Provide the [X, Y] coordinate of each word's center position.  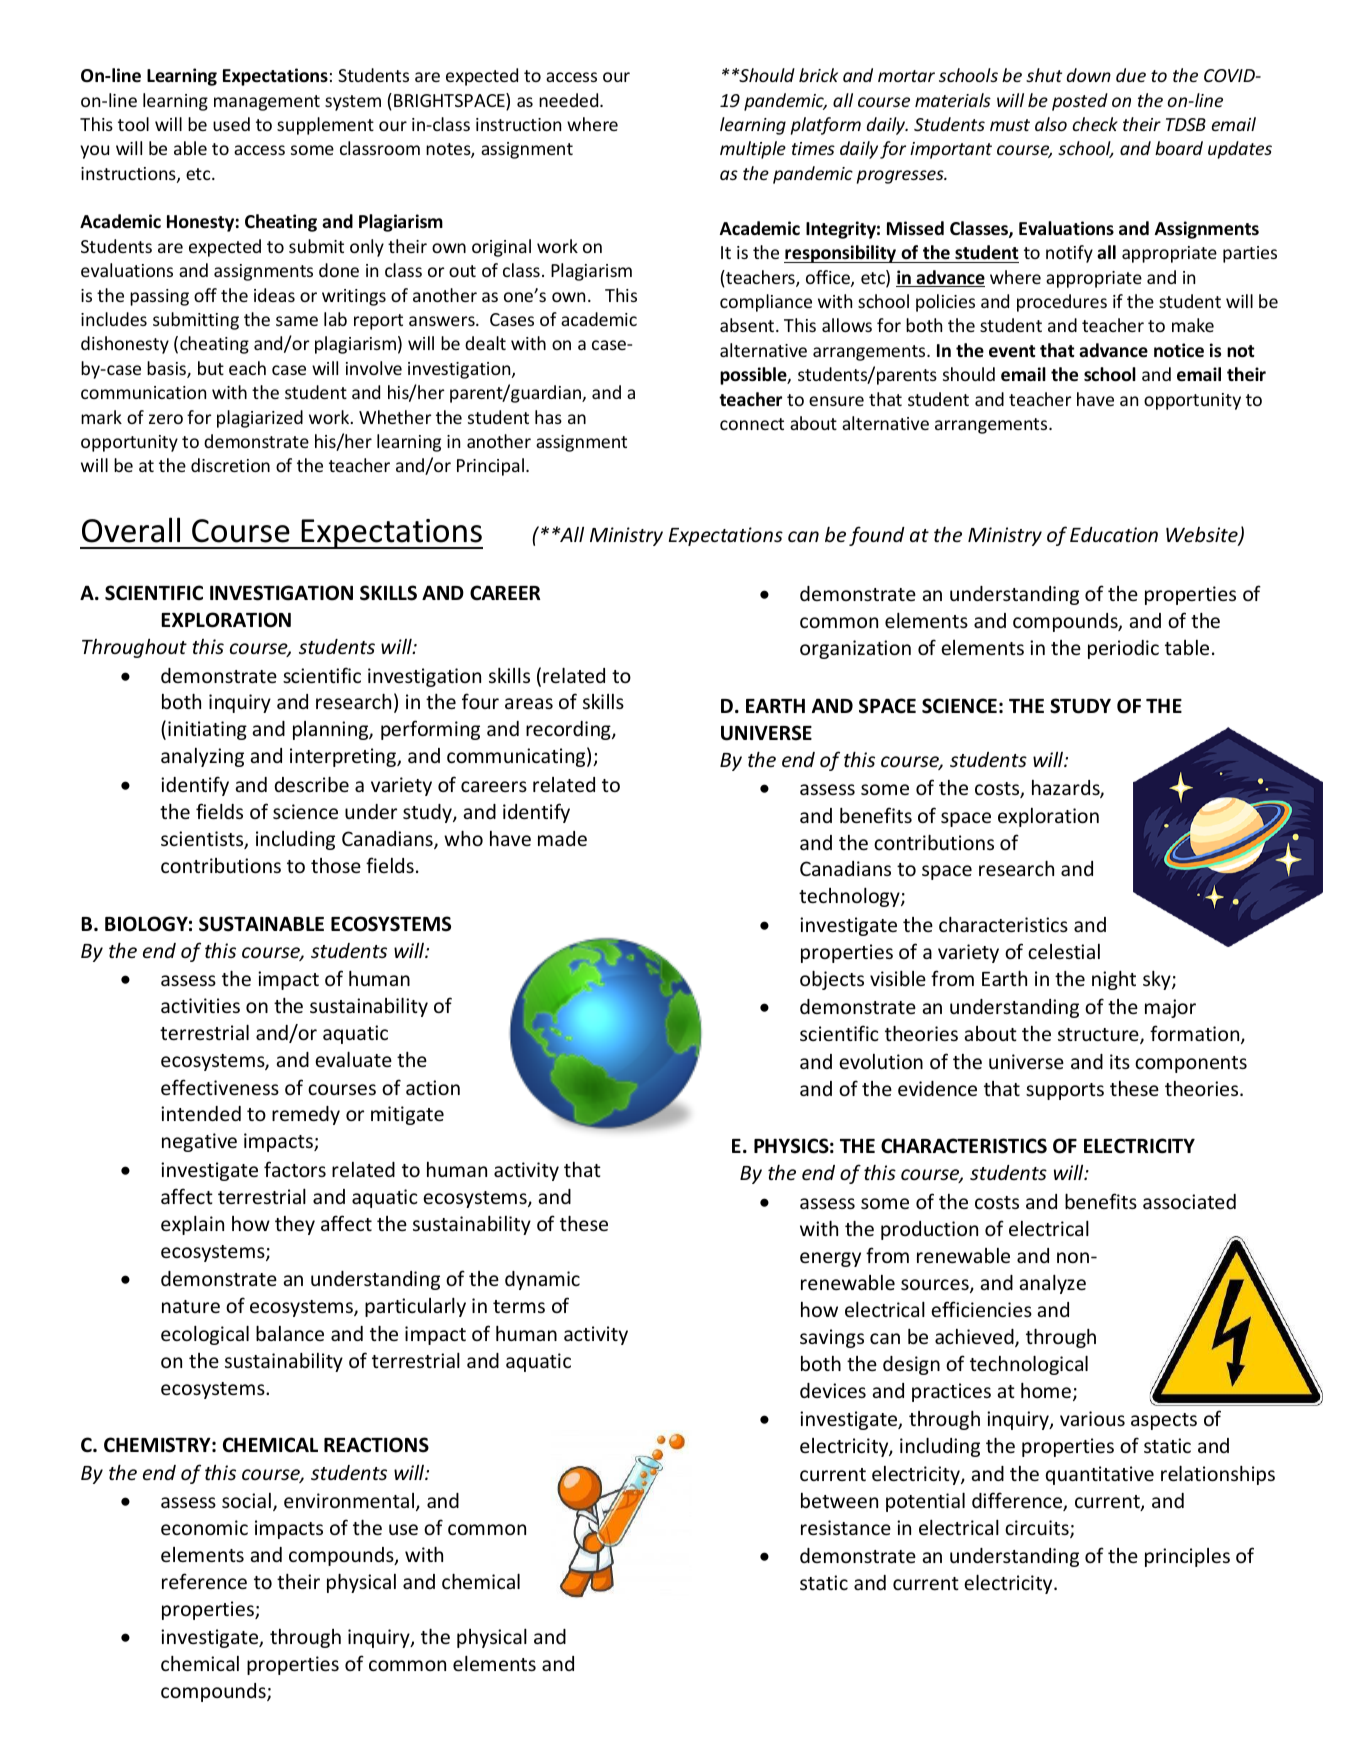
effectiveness [220, 1087]
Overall [131, 530]
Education [1114, 534]
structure [1099, 1036]
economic [204, 1527]
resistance [846, 1527]
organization [855, 649]
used [231, 124]
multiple [753, 150]
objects [832, 980]
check [1095, 124]
